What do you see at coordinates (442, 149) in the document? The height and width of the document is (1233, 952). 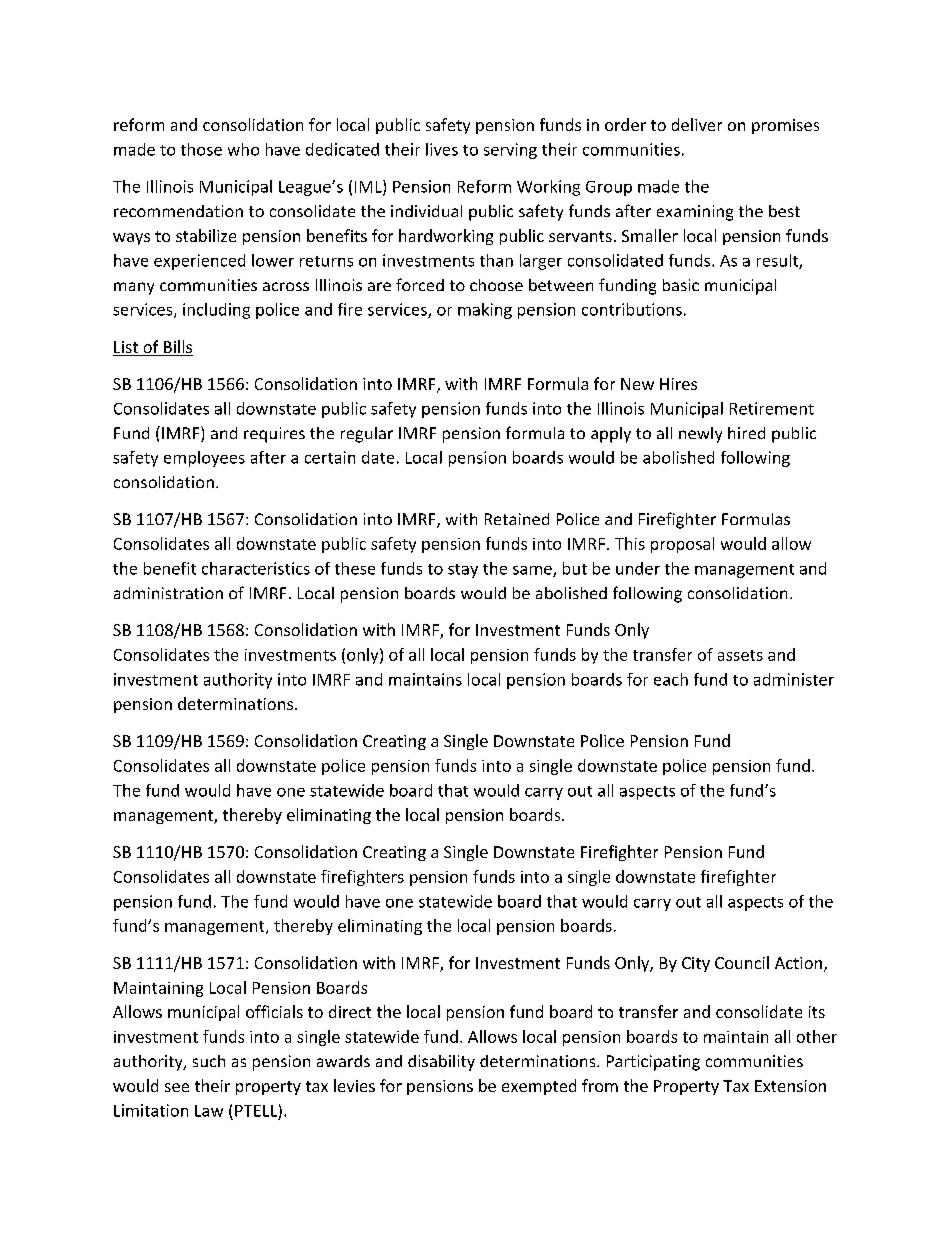 I see `lives` at bounding box center [442, 149].
